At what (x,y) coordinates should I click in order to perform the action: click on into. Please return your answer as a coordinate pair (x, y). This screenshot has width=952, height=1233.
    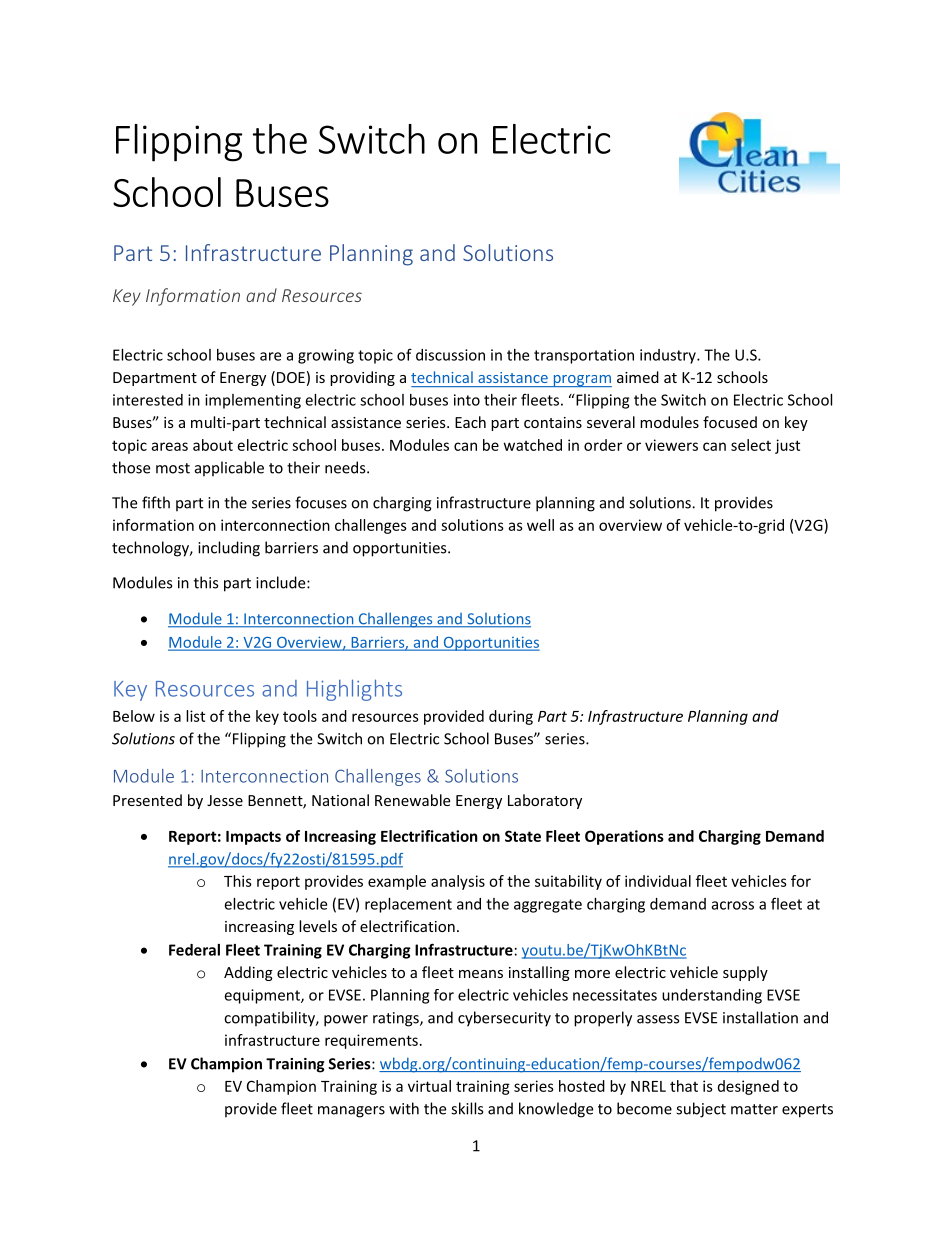
    Looking at the image, I should click on (467, 400).
